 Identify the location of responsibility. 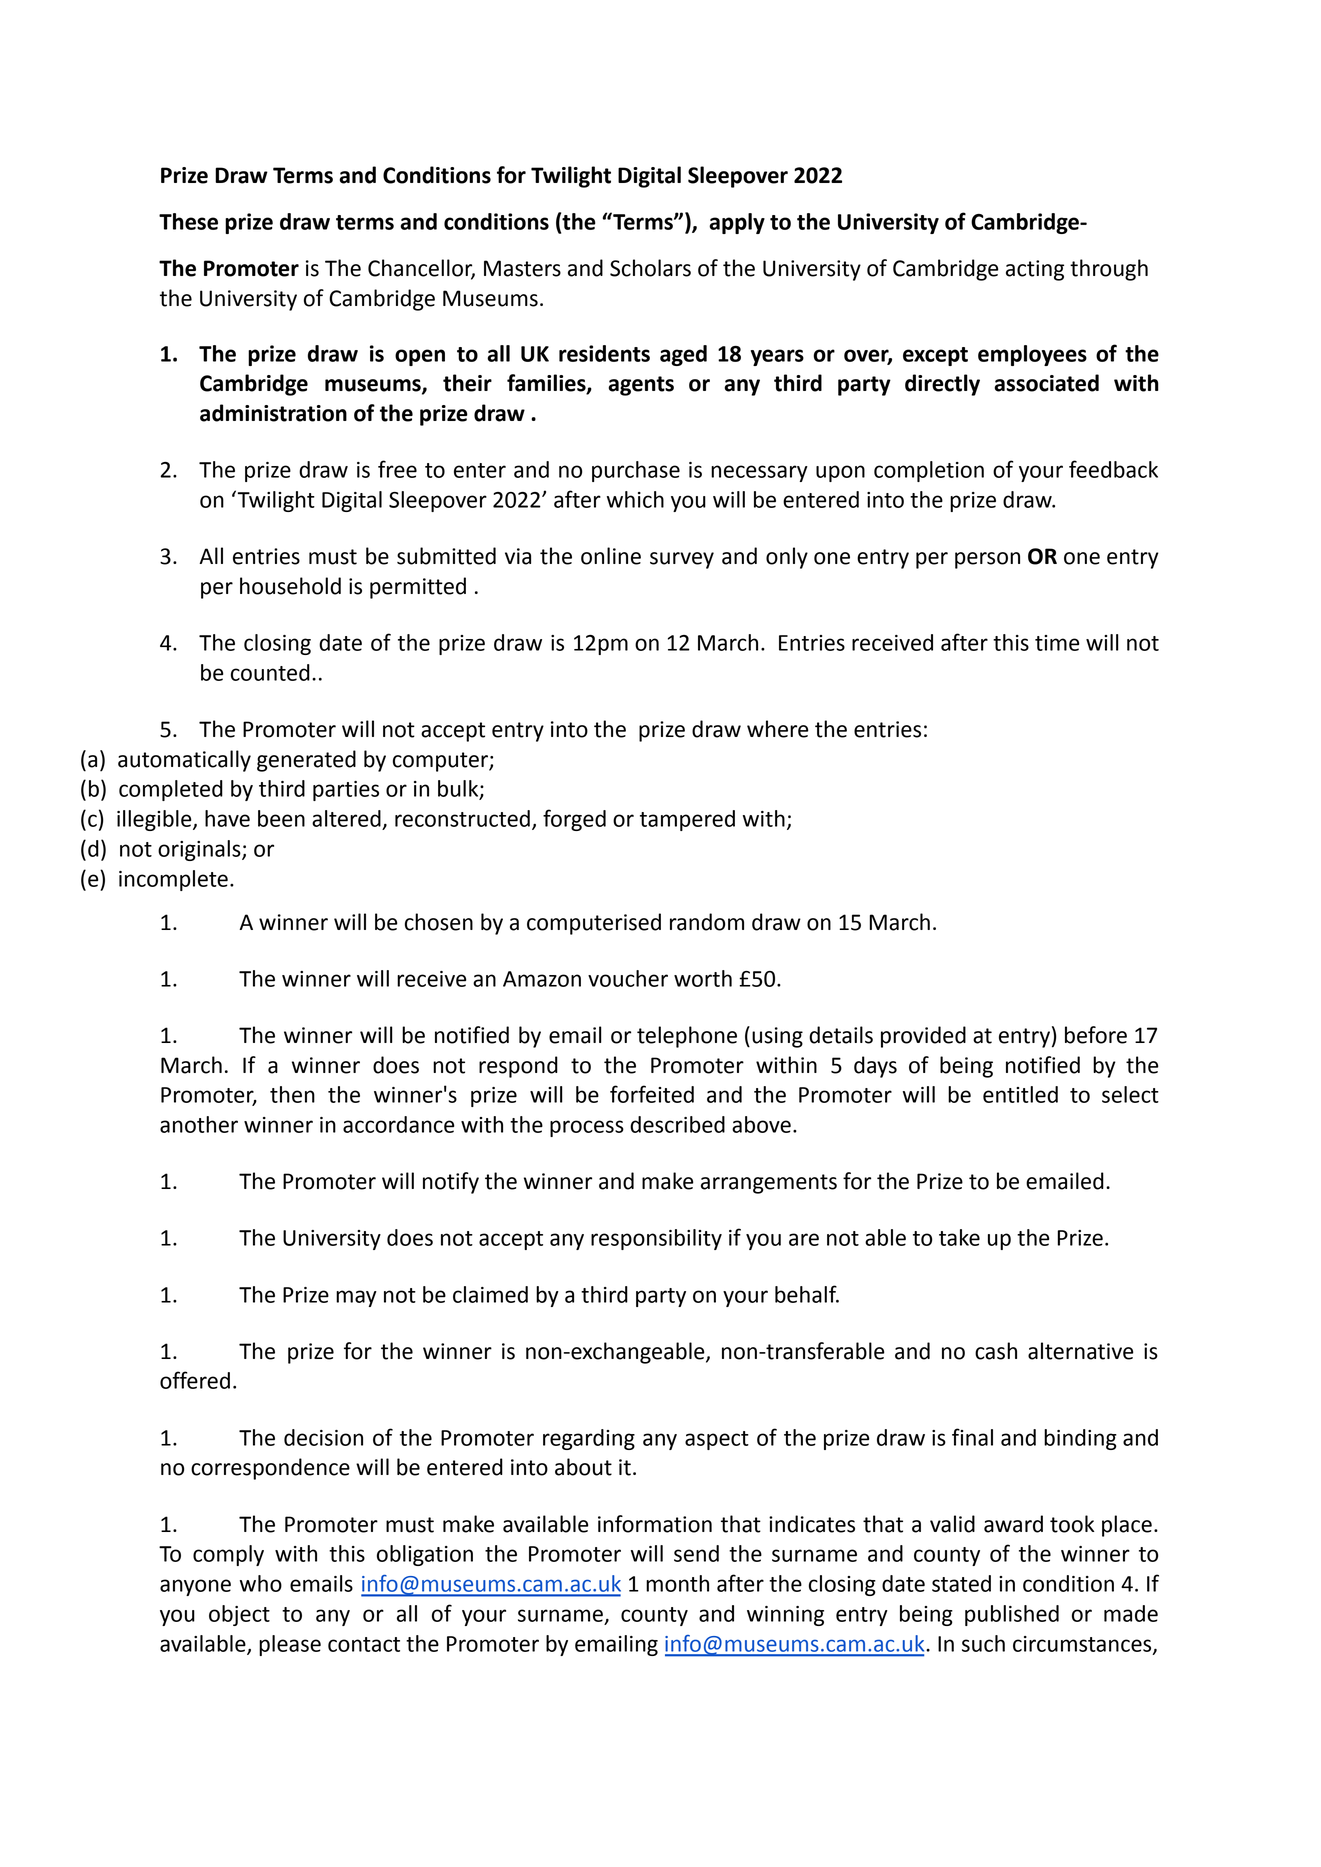
(656, 1239).
